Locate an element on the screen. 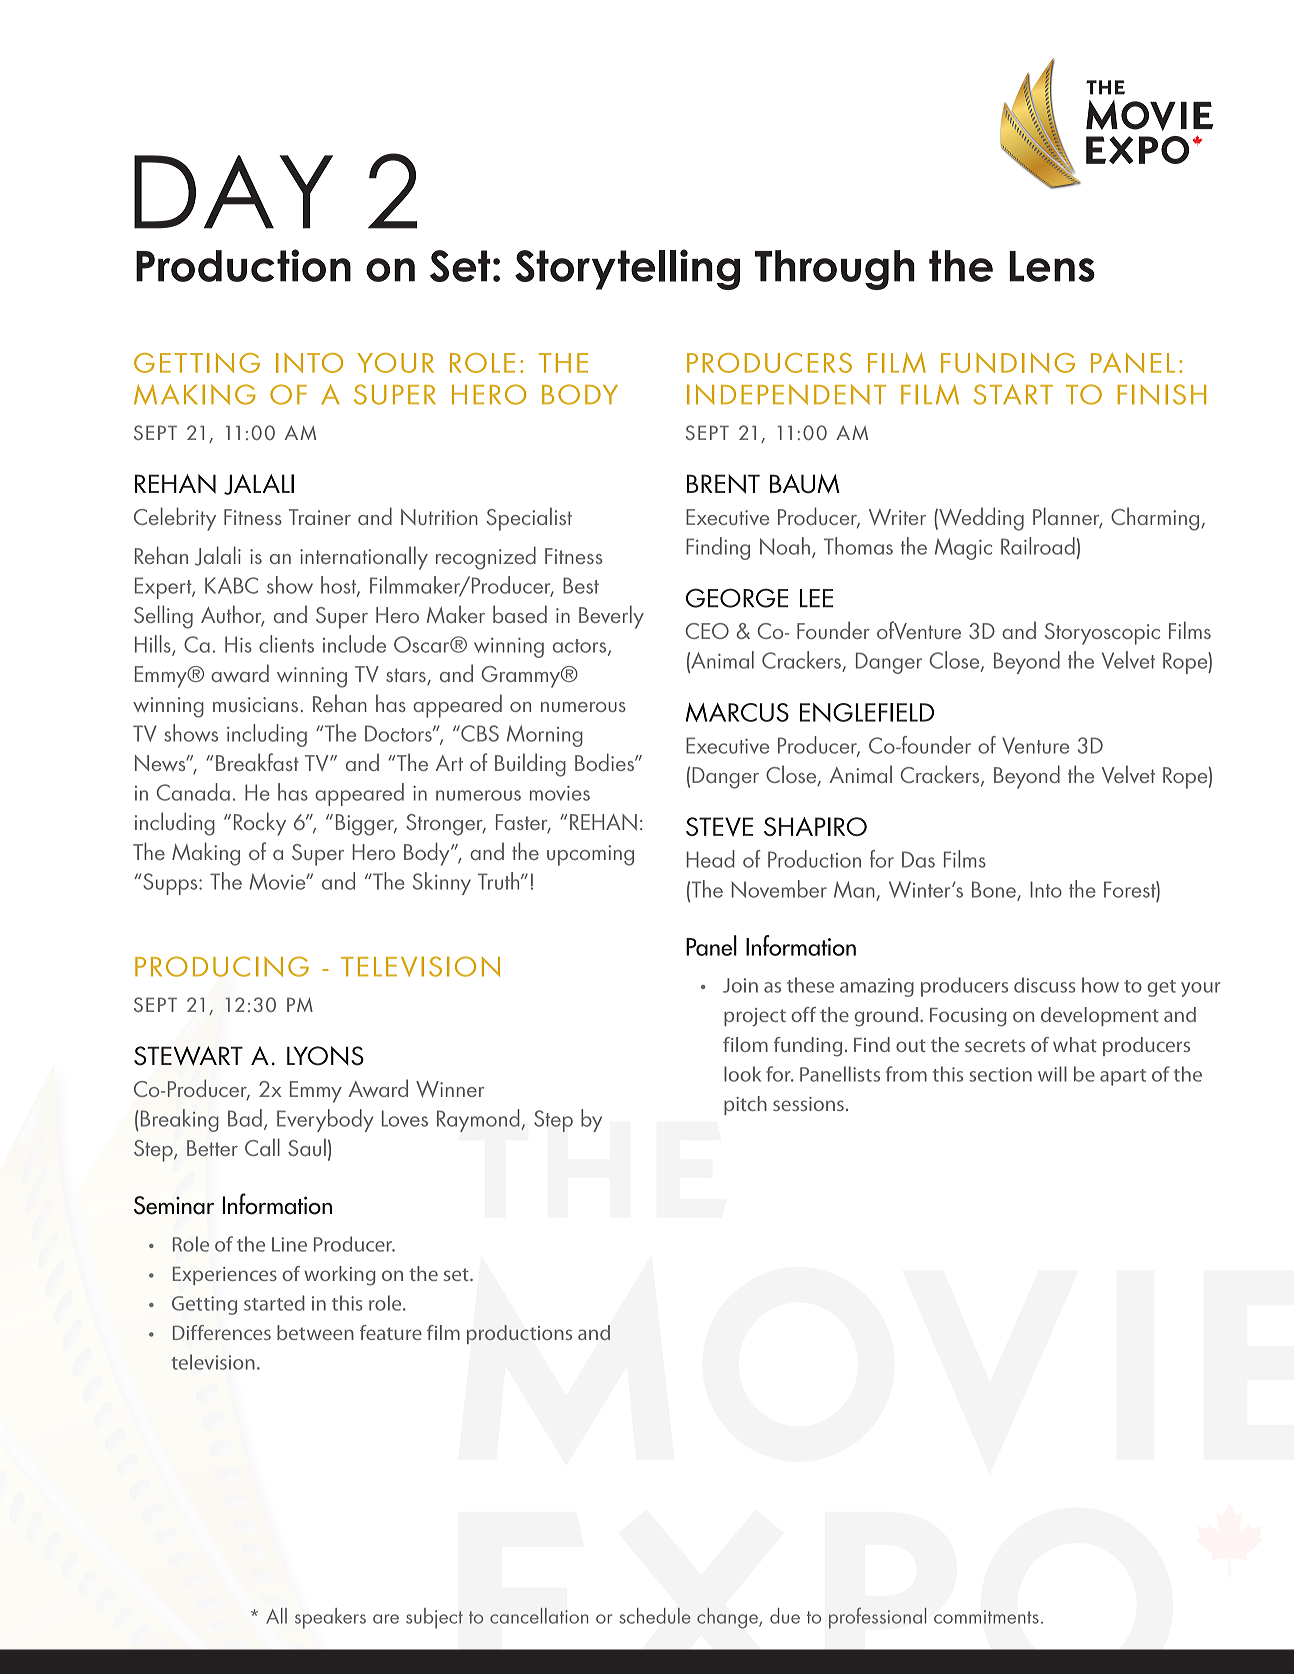  Head is located at coordinates (711, 859).
